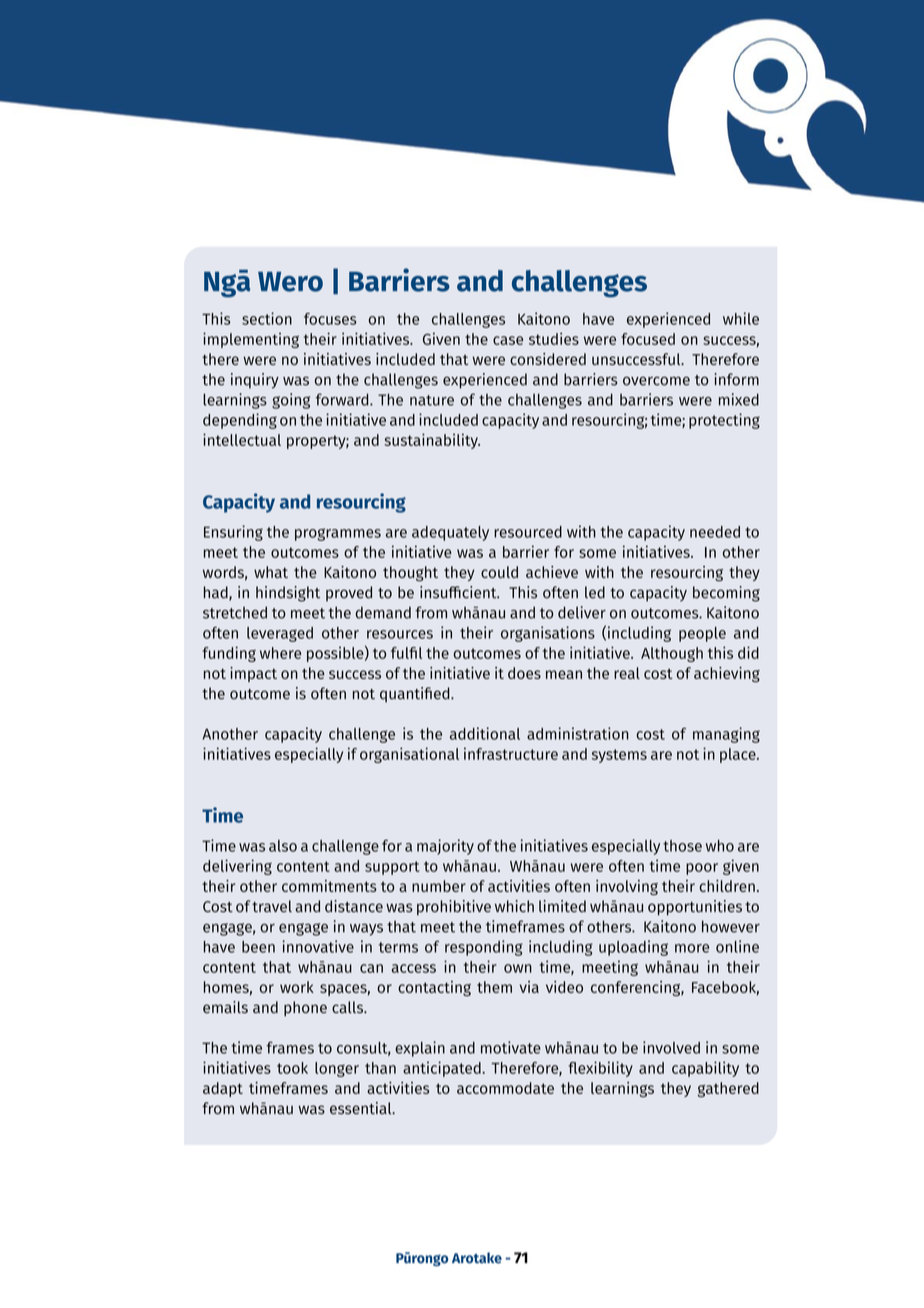  Describe the element at coordinates (648, 339) in the screenshot. I see `focused` at that location.
